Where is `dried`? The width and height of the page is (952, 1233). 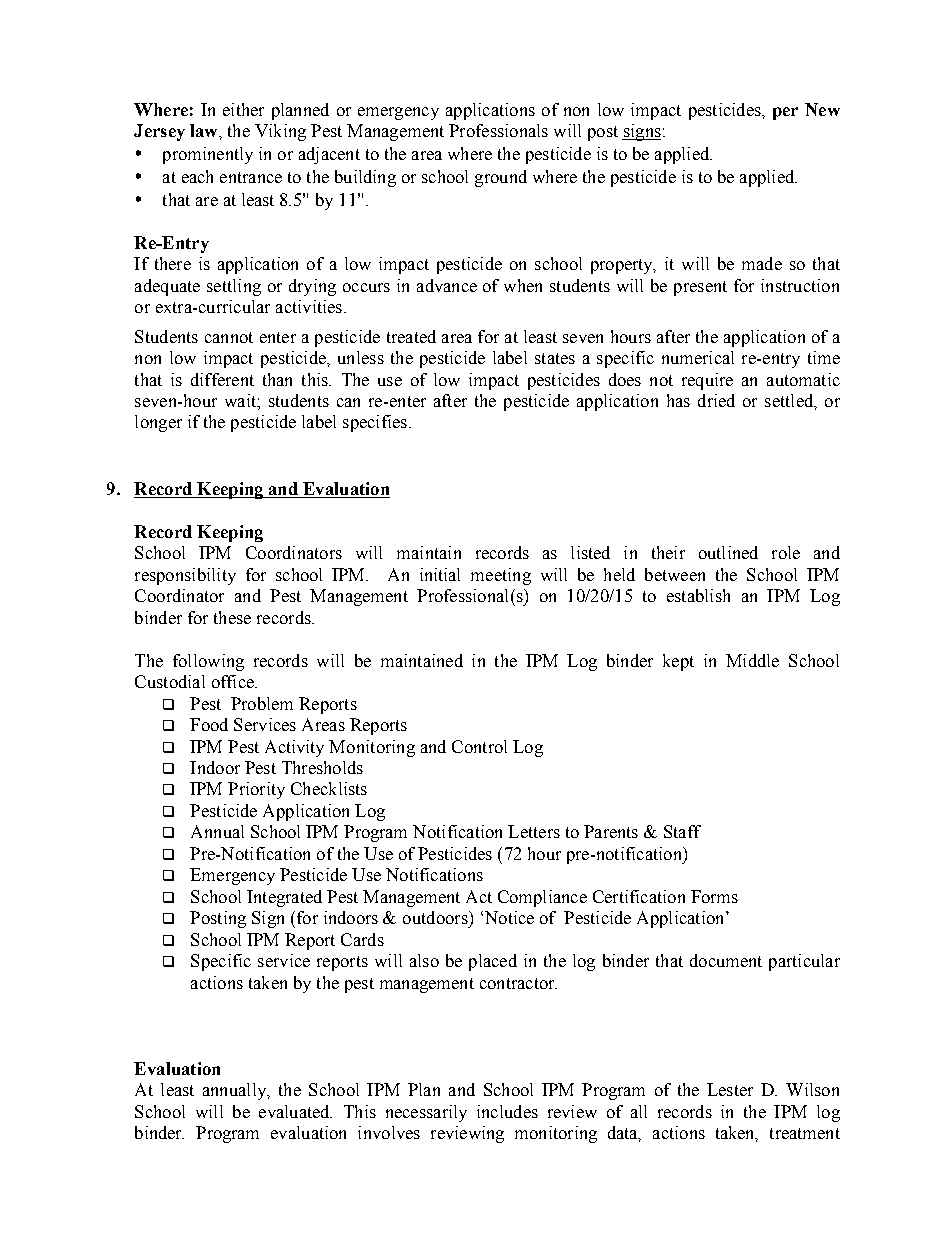
dried is located at coordinates (716, 400).
